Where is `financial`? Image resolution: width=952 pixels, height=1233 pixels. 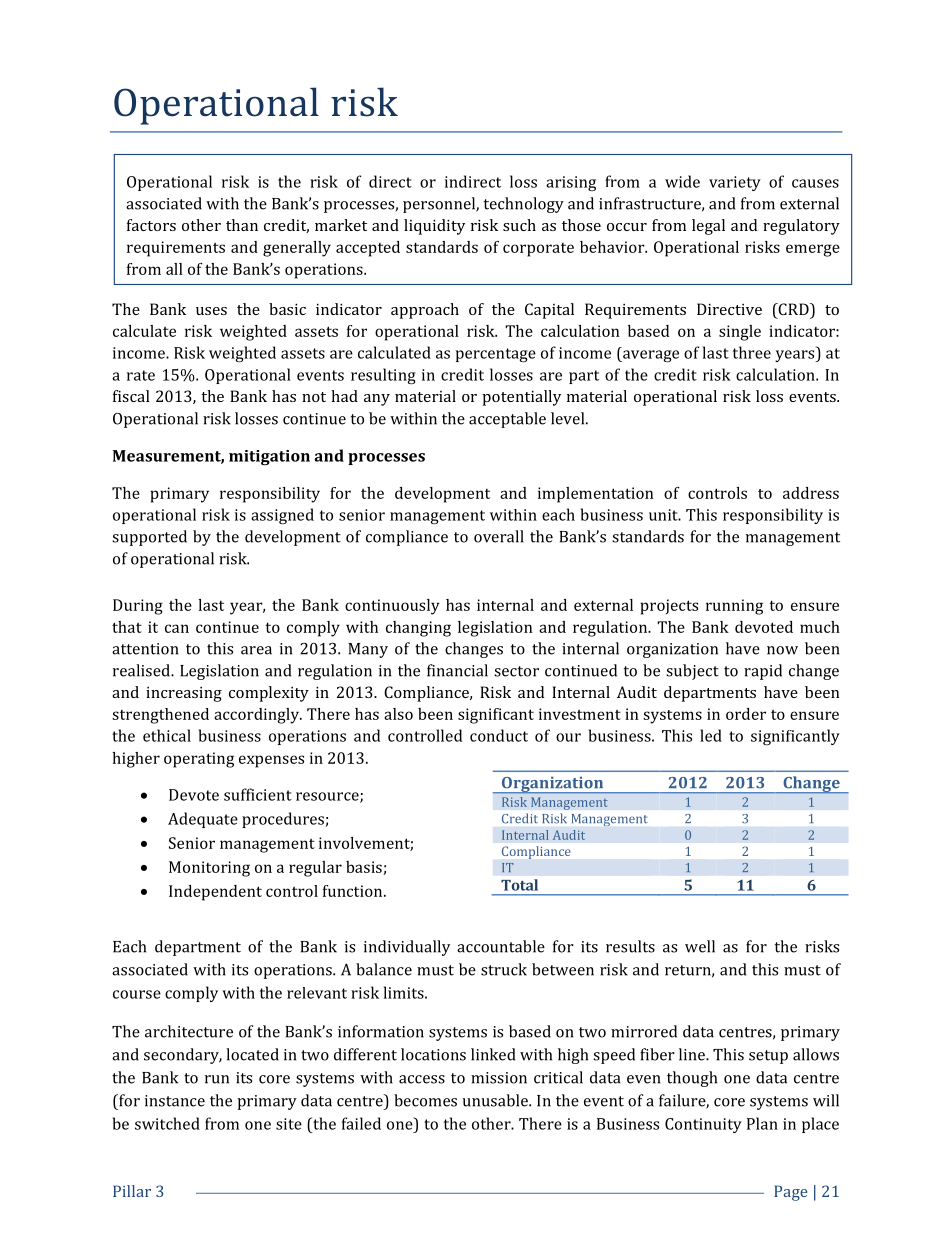
financial is located at coordinates (457, 670).
